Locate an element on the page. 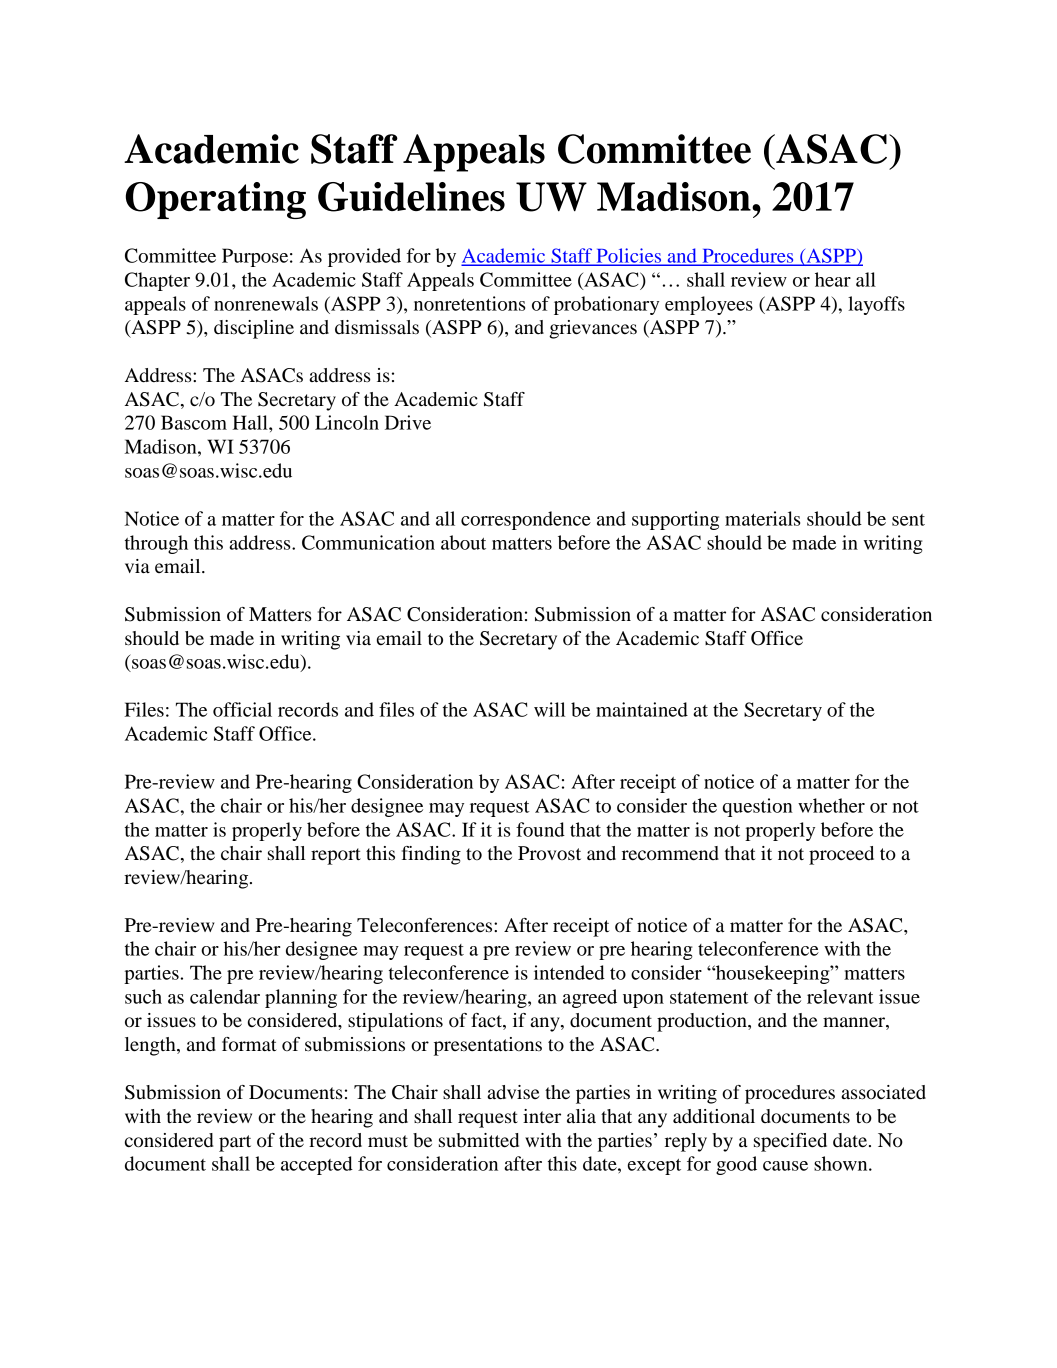  official is located at coordinates (242, 709).
